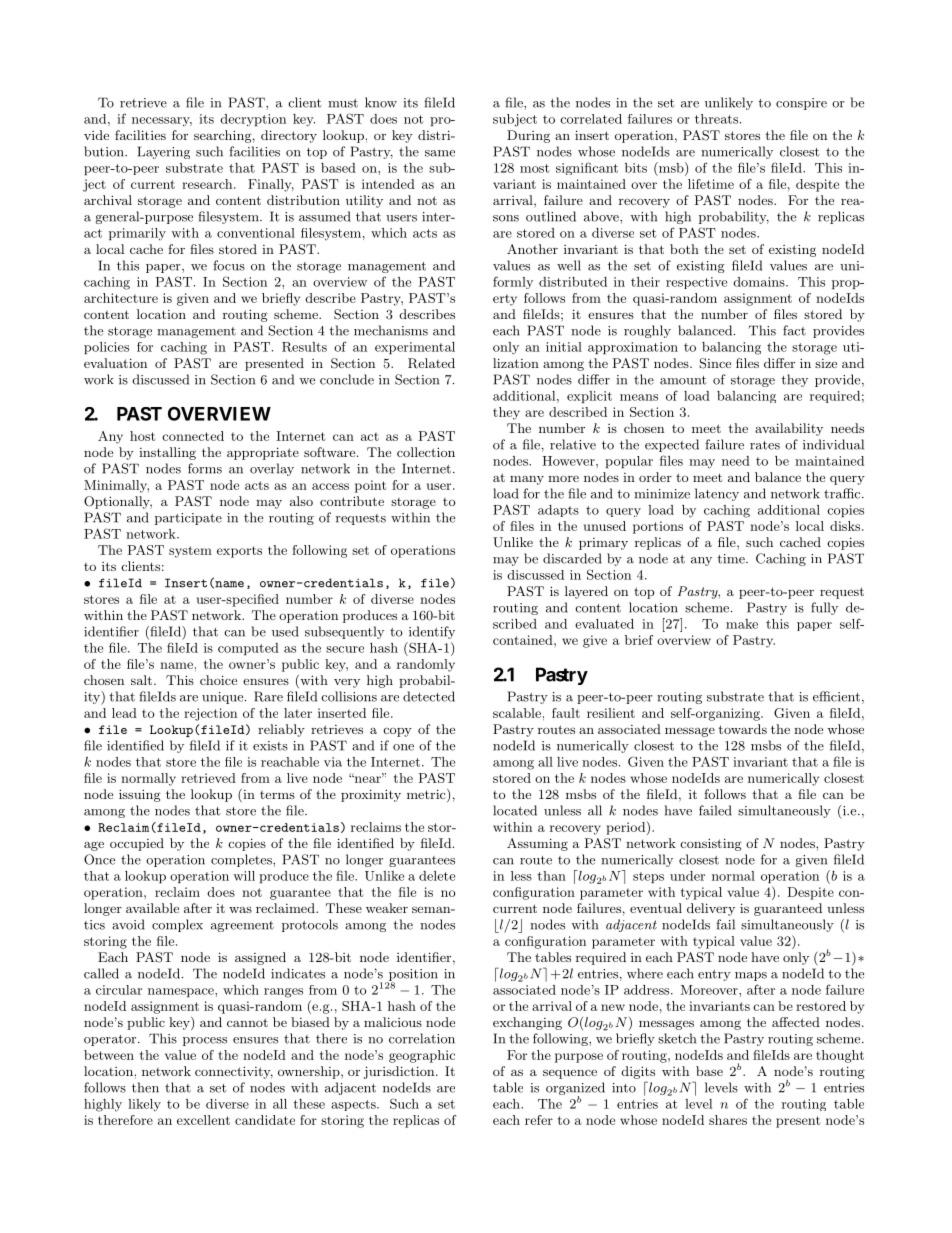 The height and width of the page is (1233, 952). Describe the element at coordinates (248, 649) in the page. I see `computed` at that location.
